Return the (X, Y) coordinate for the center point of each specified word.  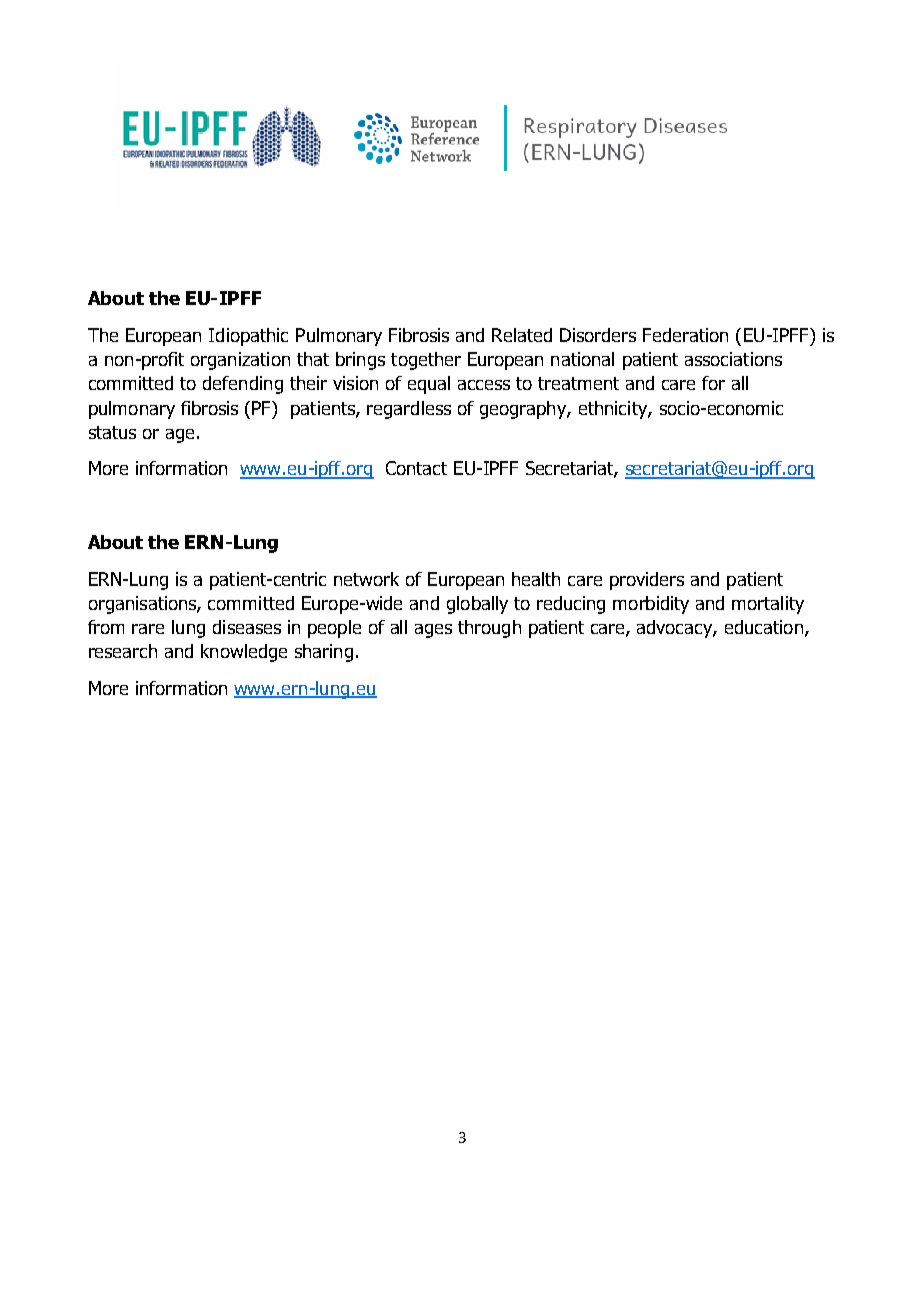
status (112, 432)
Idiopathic (248, 337)
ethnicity (614, 410)
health (536, 579)
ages (433, 631)
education (764, 627)
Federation (685, 335)
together (426, 361)
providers (647, 581)
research (123, 651)
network (366, 579)
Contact (416, 468)
